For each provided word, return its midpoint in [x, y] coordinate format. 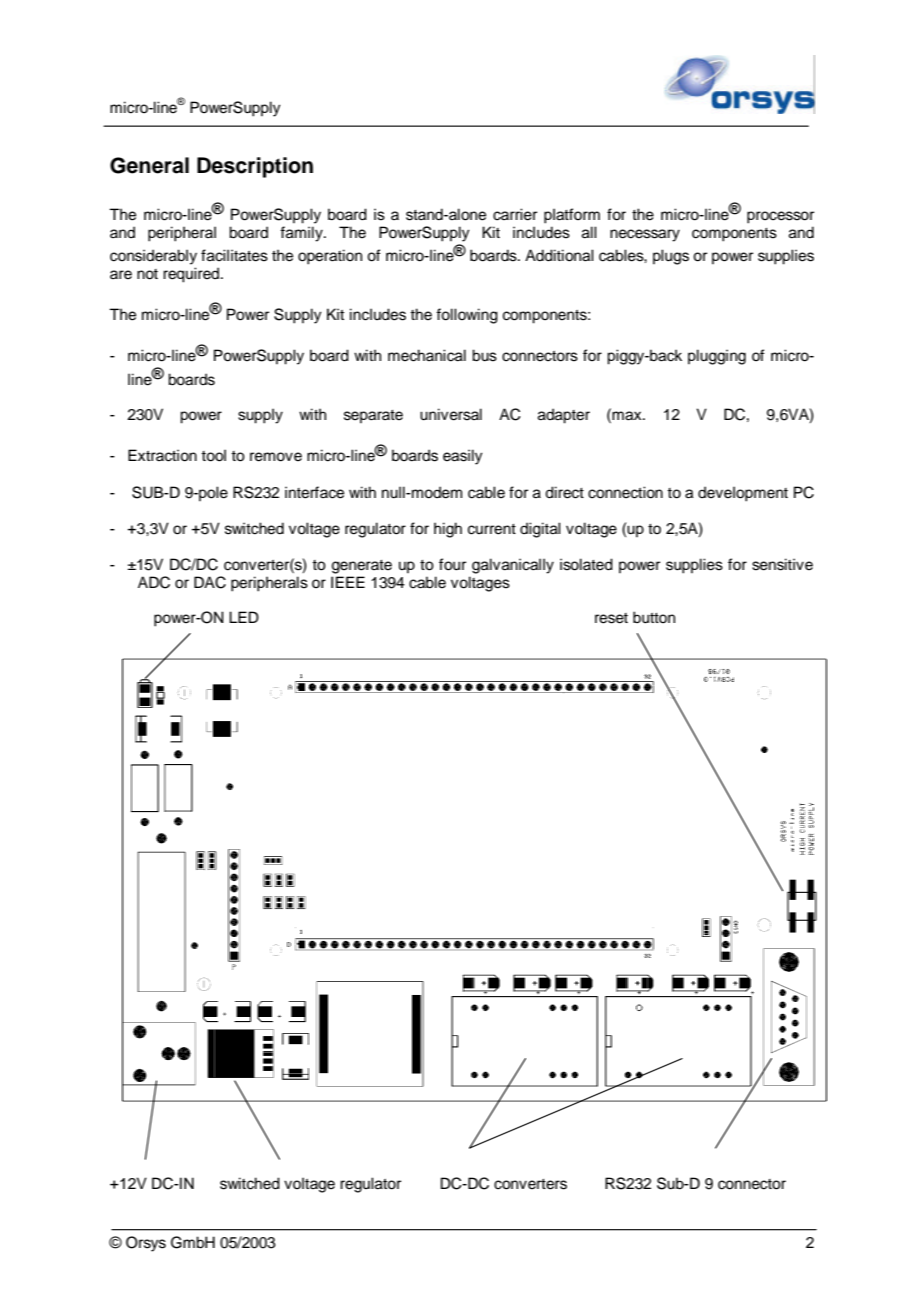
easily [463, 457]
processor [780, 217]
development [743, 494]
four [452, 564]
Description [255, 167]
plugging [717, 357]
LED [244, 617]
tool [213, 455]
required [192, 275]
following [467, 316]
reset [611, 618]
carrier [515, 214]
